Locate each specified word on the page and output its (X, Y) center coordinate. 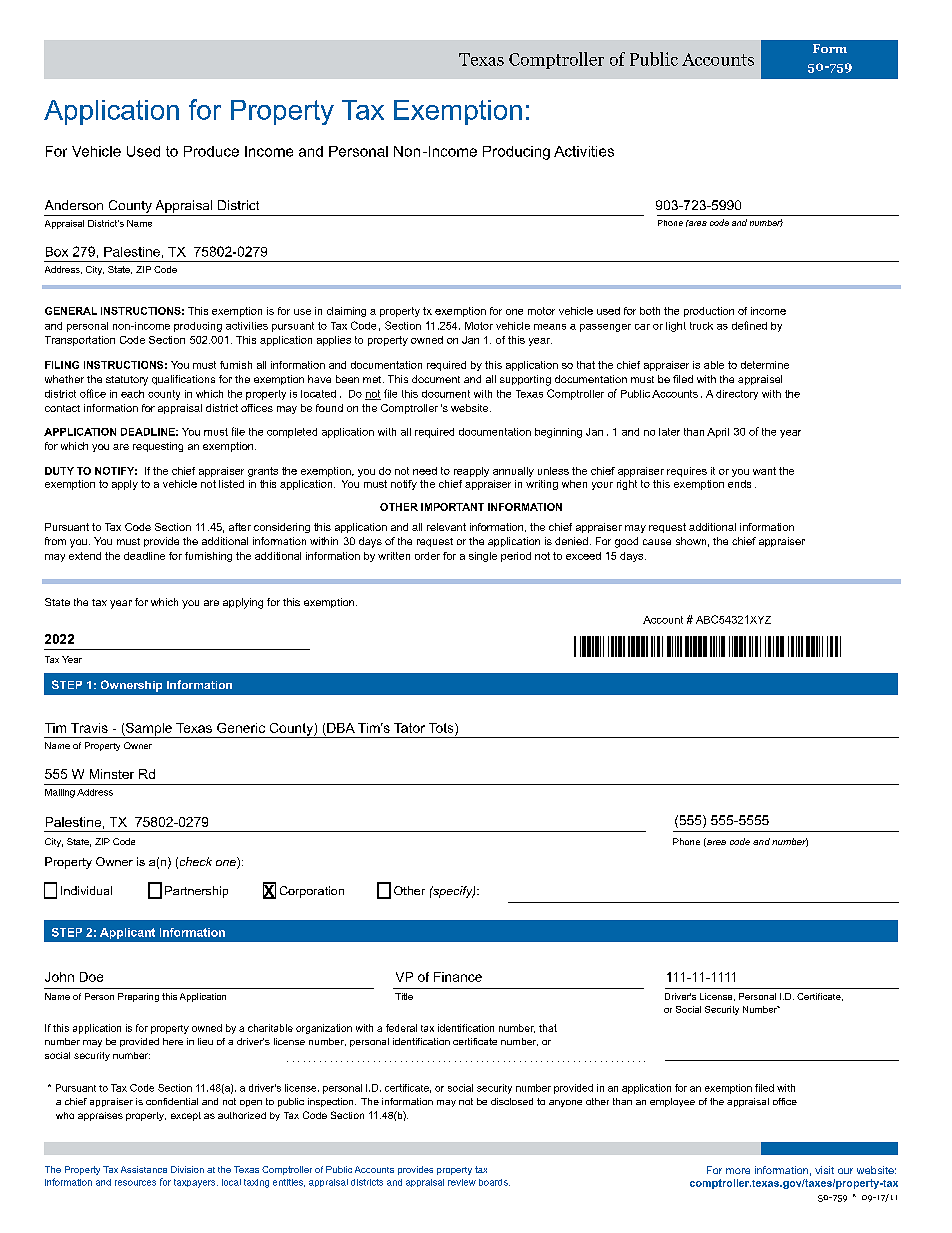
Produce (211, 151)
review (462, 1182)
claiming (346, 312)
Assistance (144, 1169)
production (709, 312)
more (738, 1171)
